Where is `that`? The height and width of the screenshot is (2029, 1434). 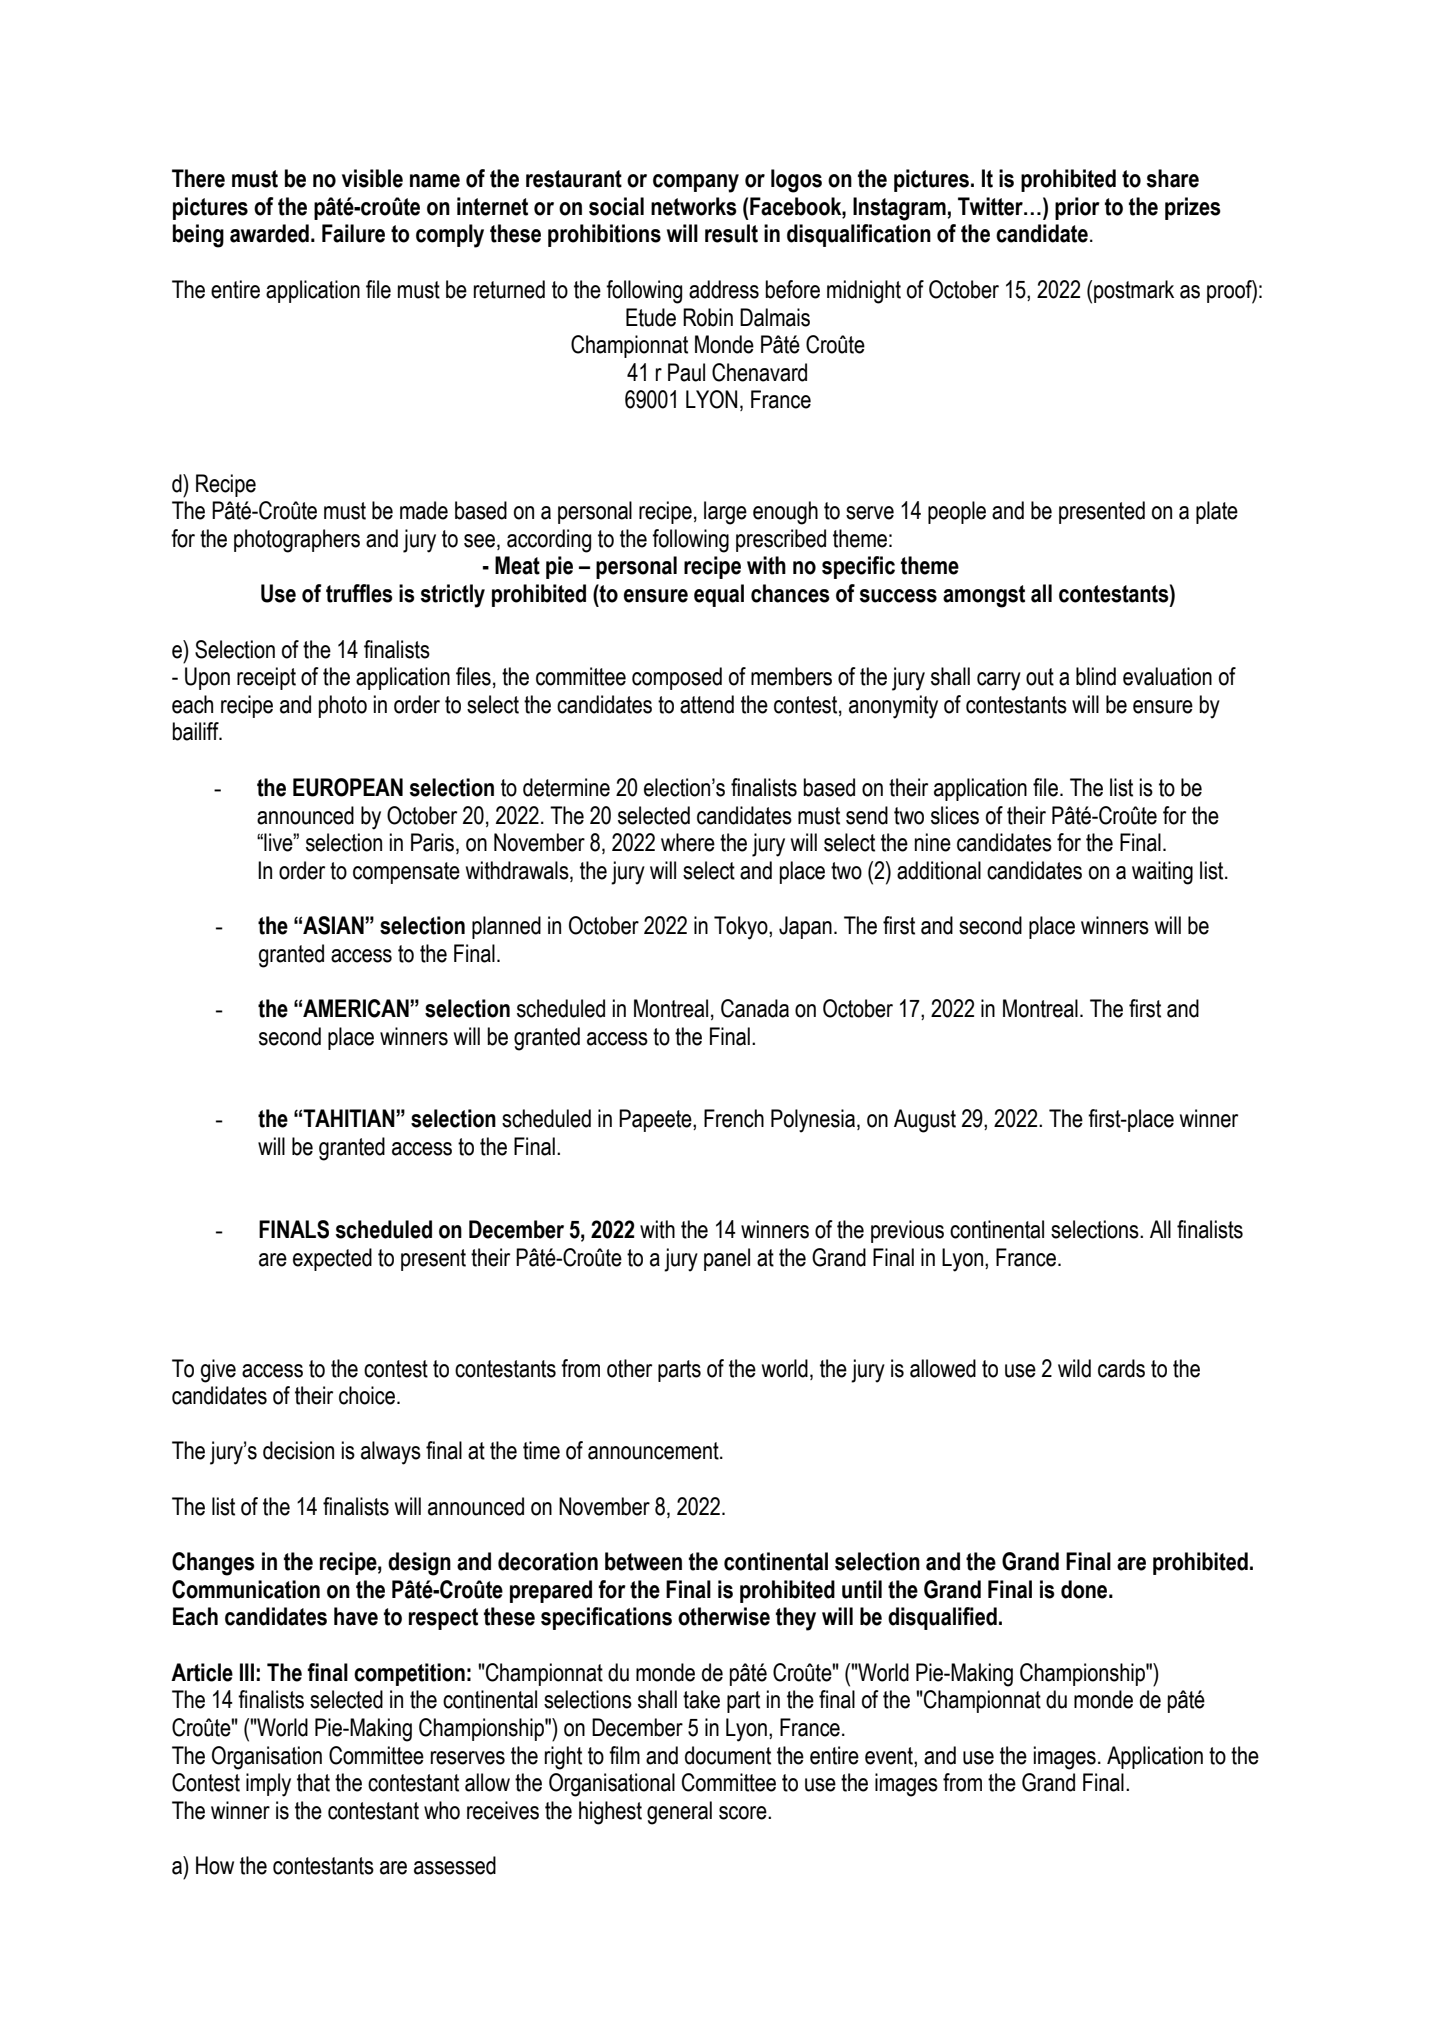
that is located at coordinates (313, 1782).
